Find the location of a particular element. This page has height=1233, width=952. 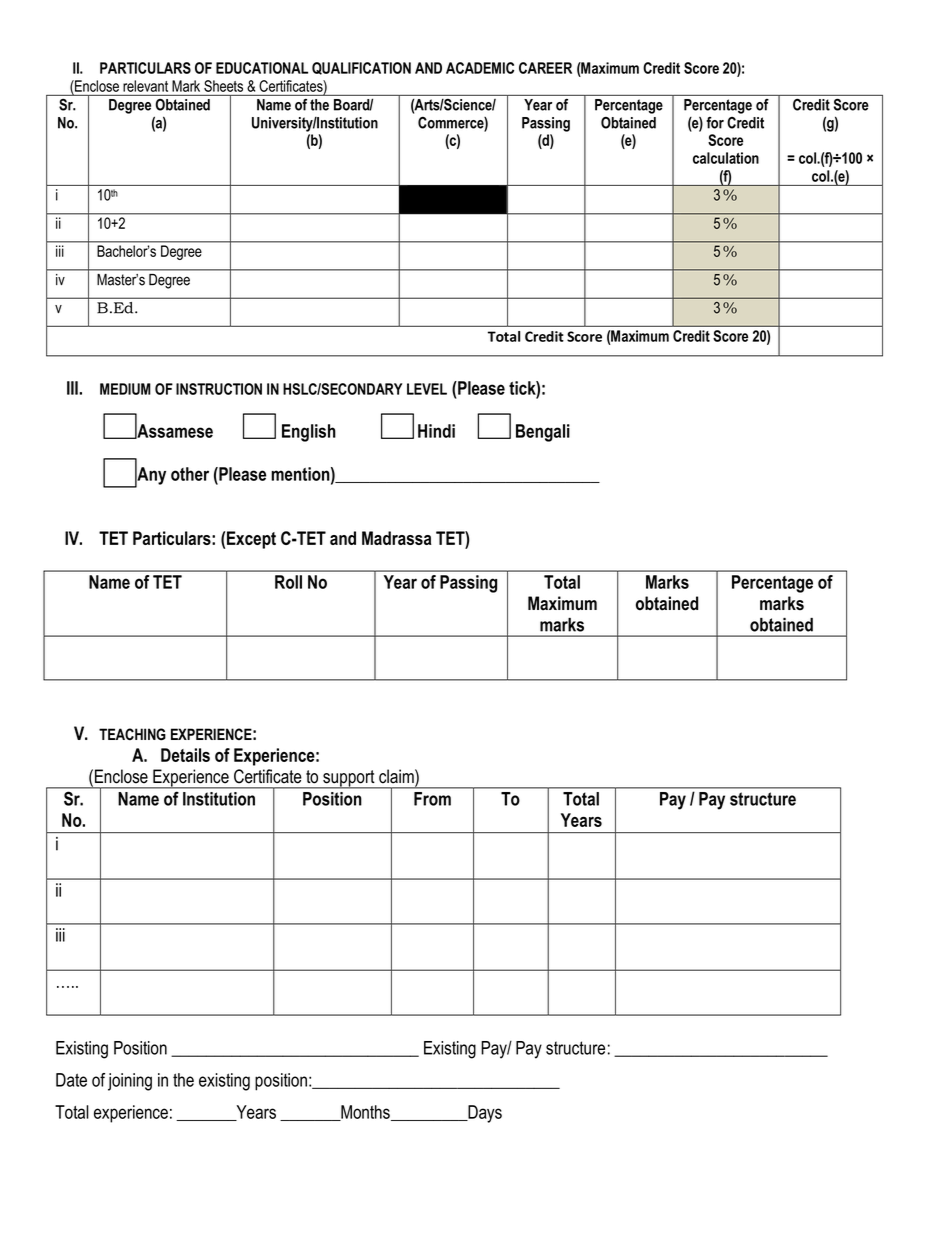

Hindi is located at coordinates (436, 431).
